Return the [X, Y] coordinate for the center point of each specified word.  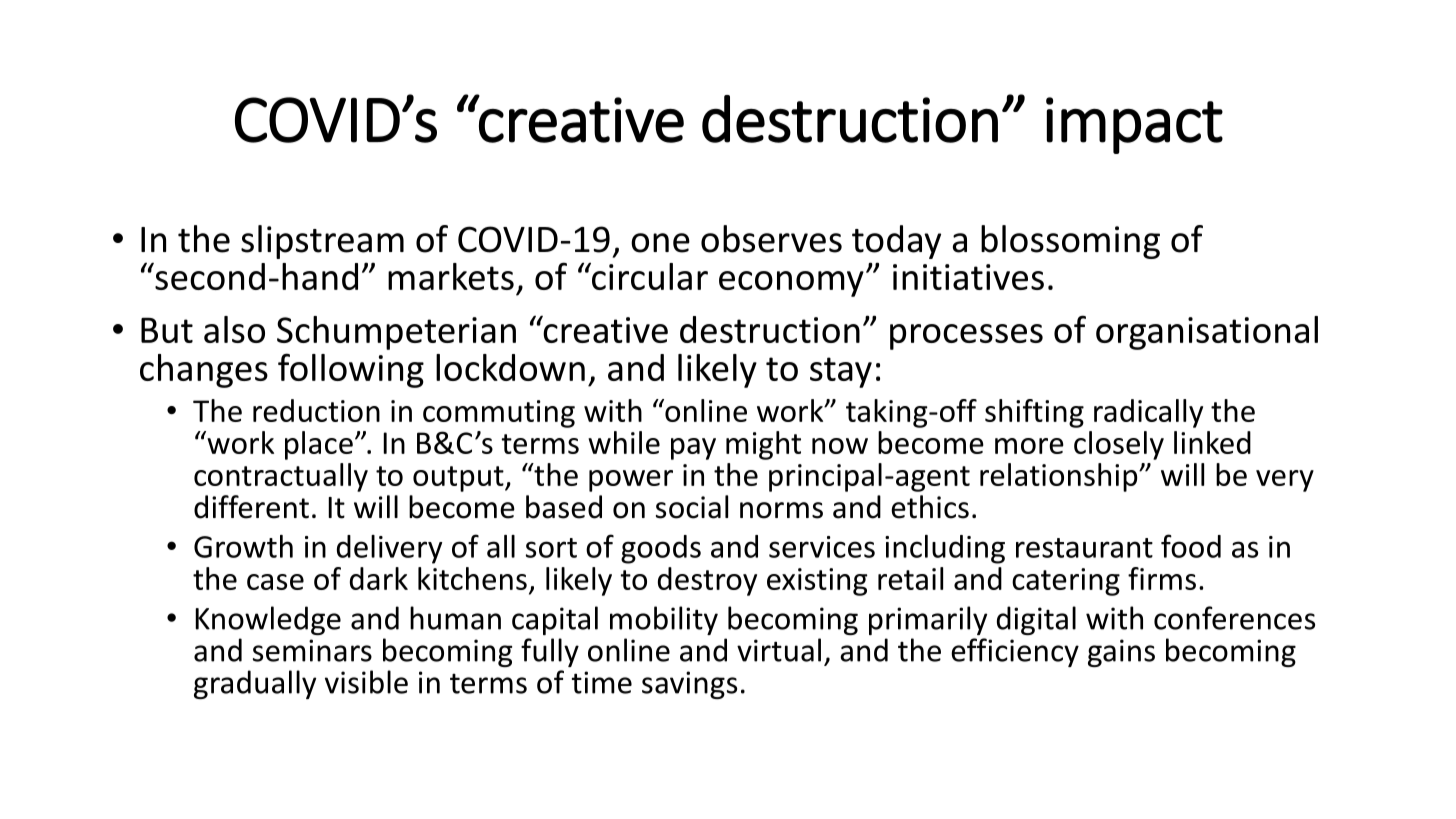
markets [451, 276]
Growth [243, 546]
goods [661, 549]
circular [648, 276]
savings [689, 685]
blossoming [1070, 242]
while [624, 442]
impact [1134, 125]
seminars [312, 650]
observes [771, 239]
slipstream [322, 242]
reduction [316, 410]
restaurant [1084, 548]
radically [1148, 413]
